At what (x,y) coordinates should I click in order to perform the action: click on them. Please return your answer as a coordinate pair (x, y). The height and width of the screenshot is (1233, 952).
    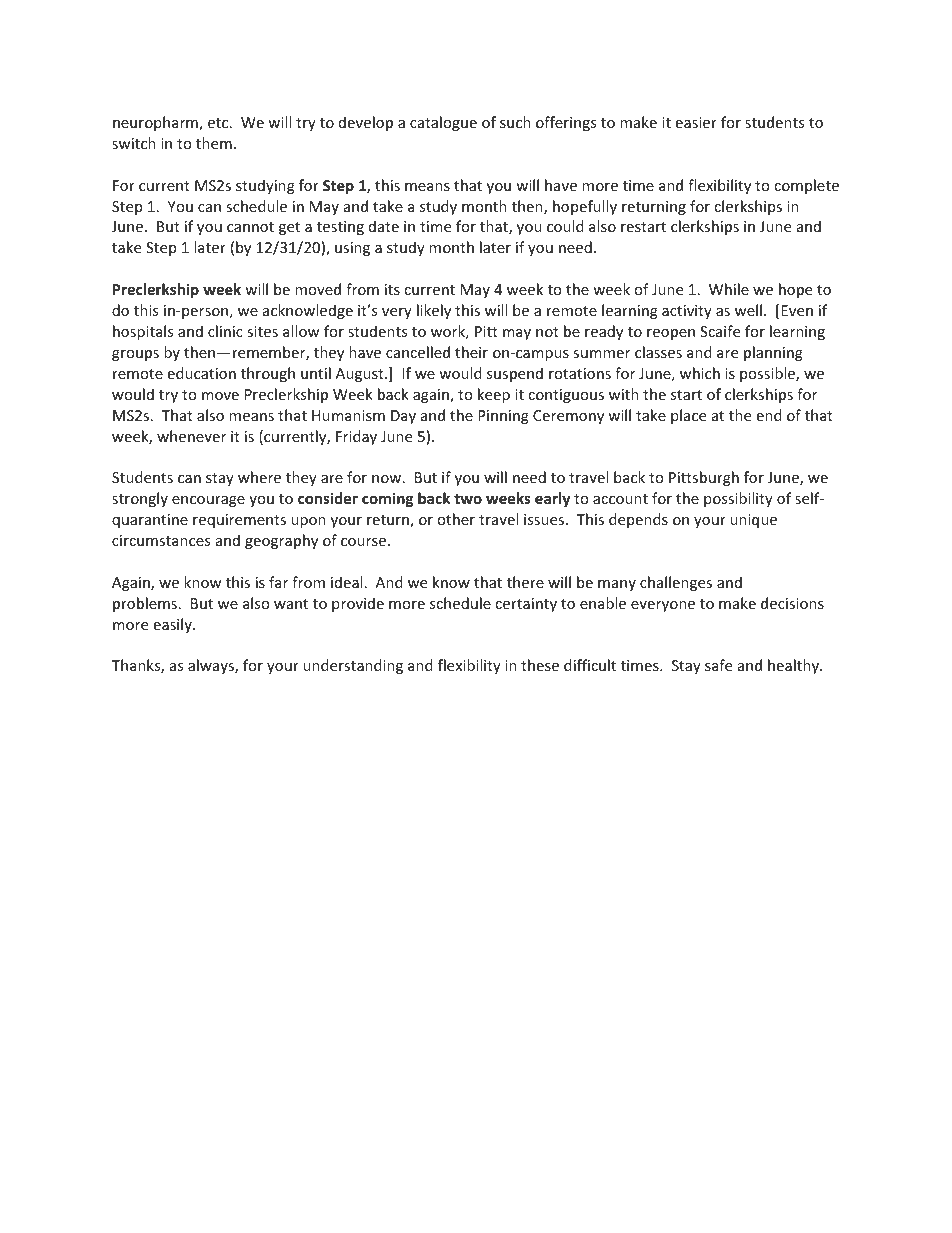
    Looking at the image, I should click on (214, 143).
